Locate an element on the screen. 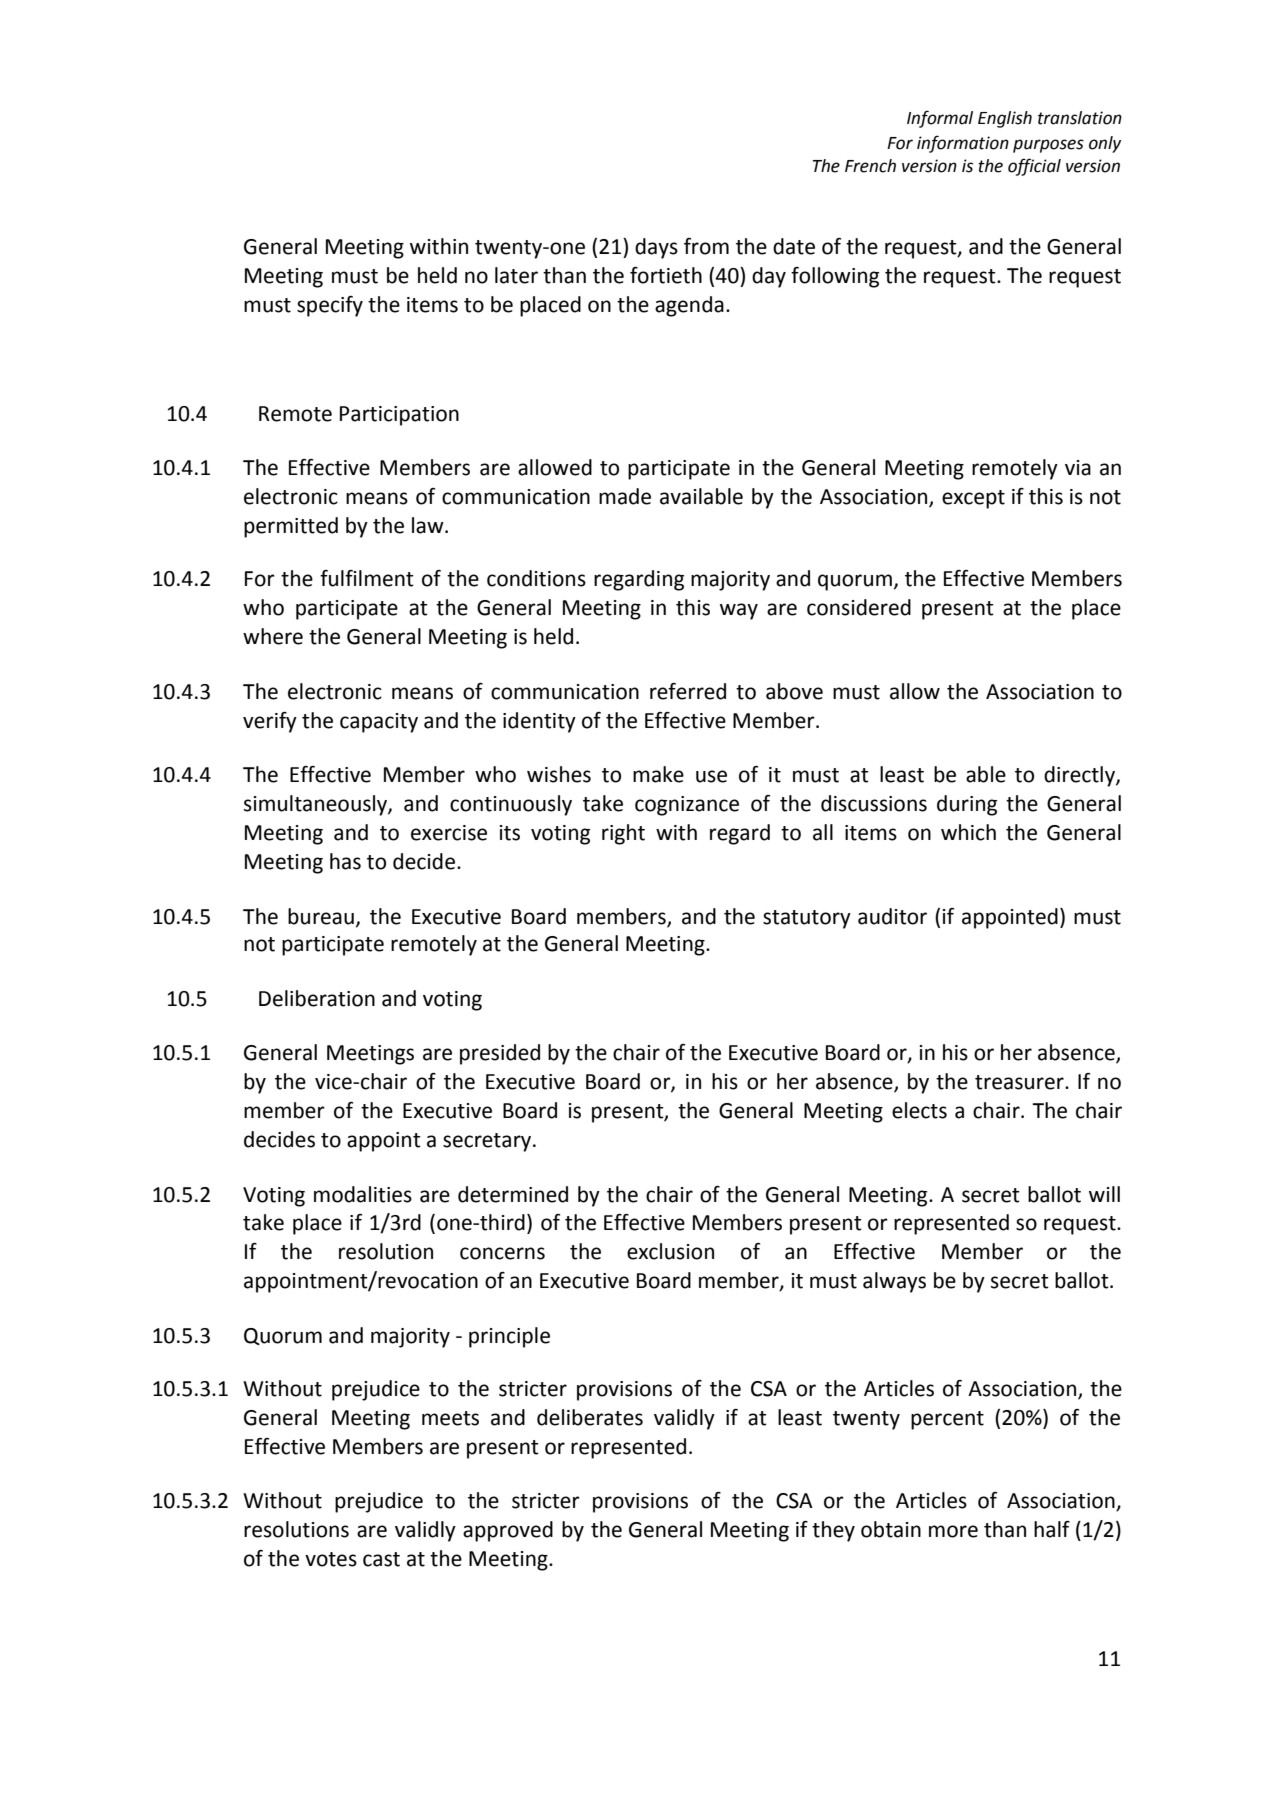 The image size is (1275, 1804). official is located at coordinates (1034, 167).
